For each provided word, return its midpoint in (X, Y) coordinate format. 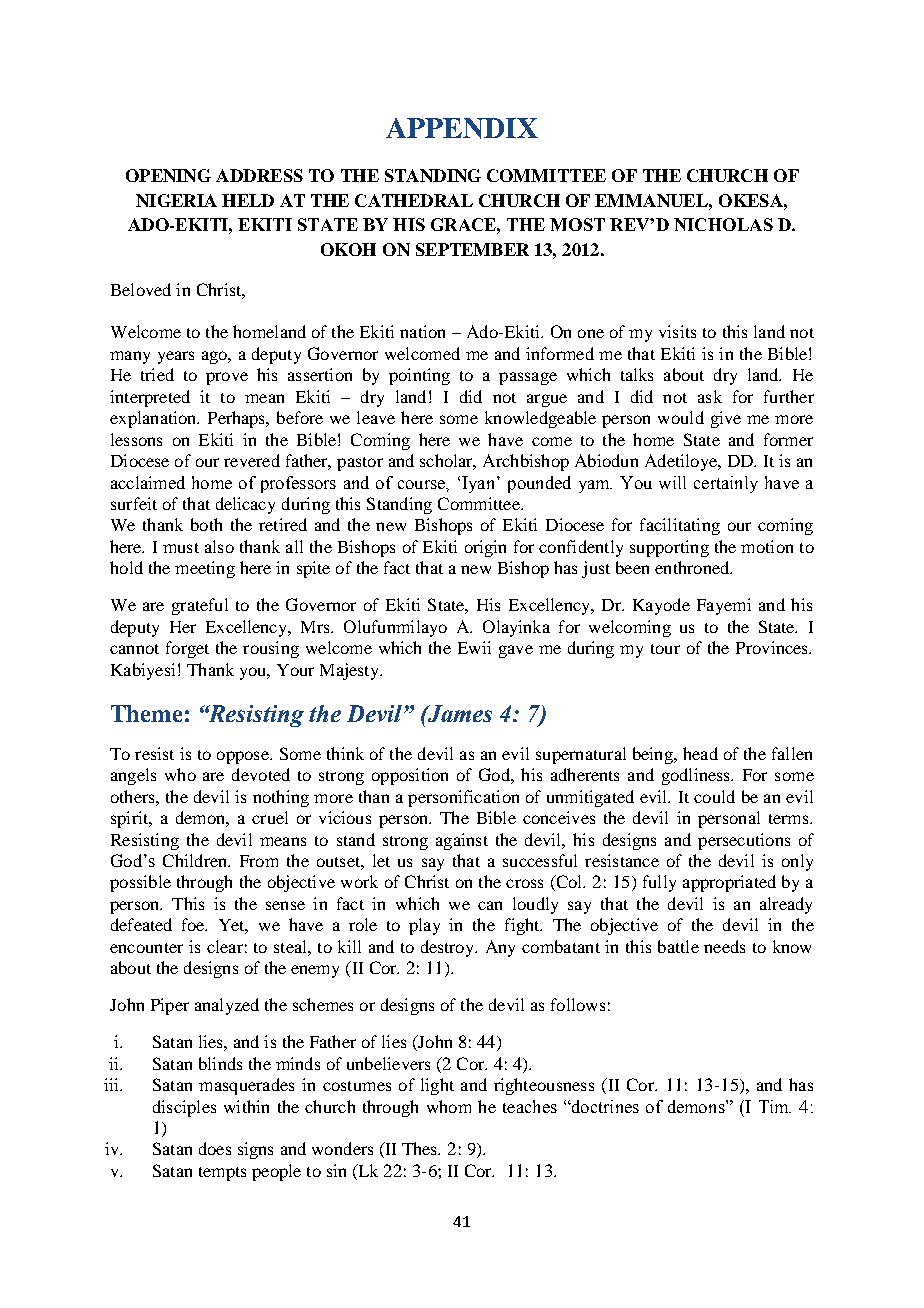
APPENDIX (462, 128)
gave (516, 651)
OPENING (168, 175)
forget (187, 649)
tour (665, 649)
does (215, 1148)
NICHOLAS (723, 224)
